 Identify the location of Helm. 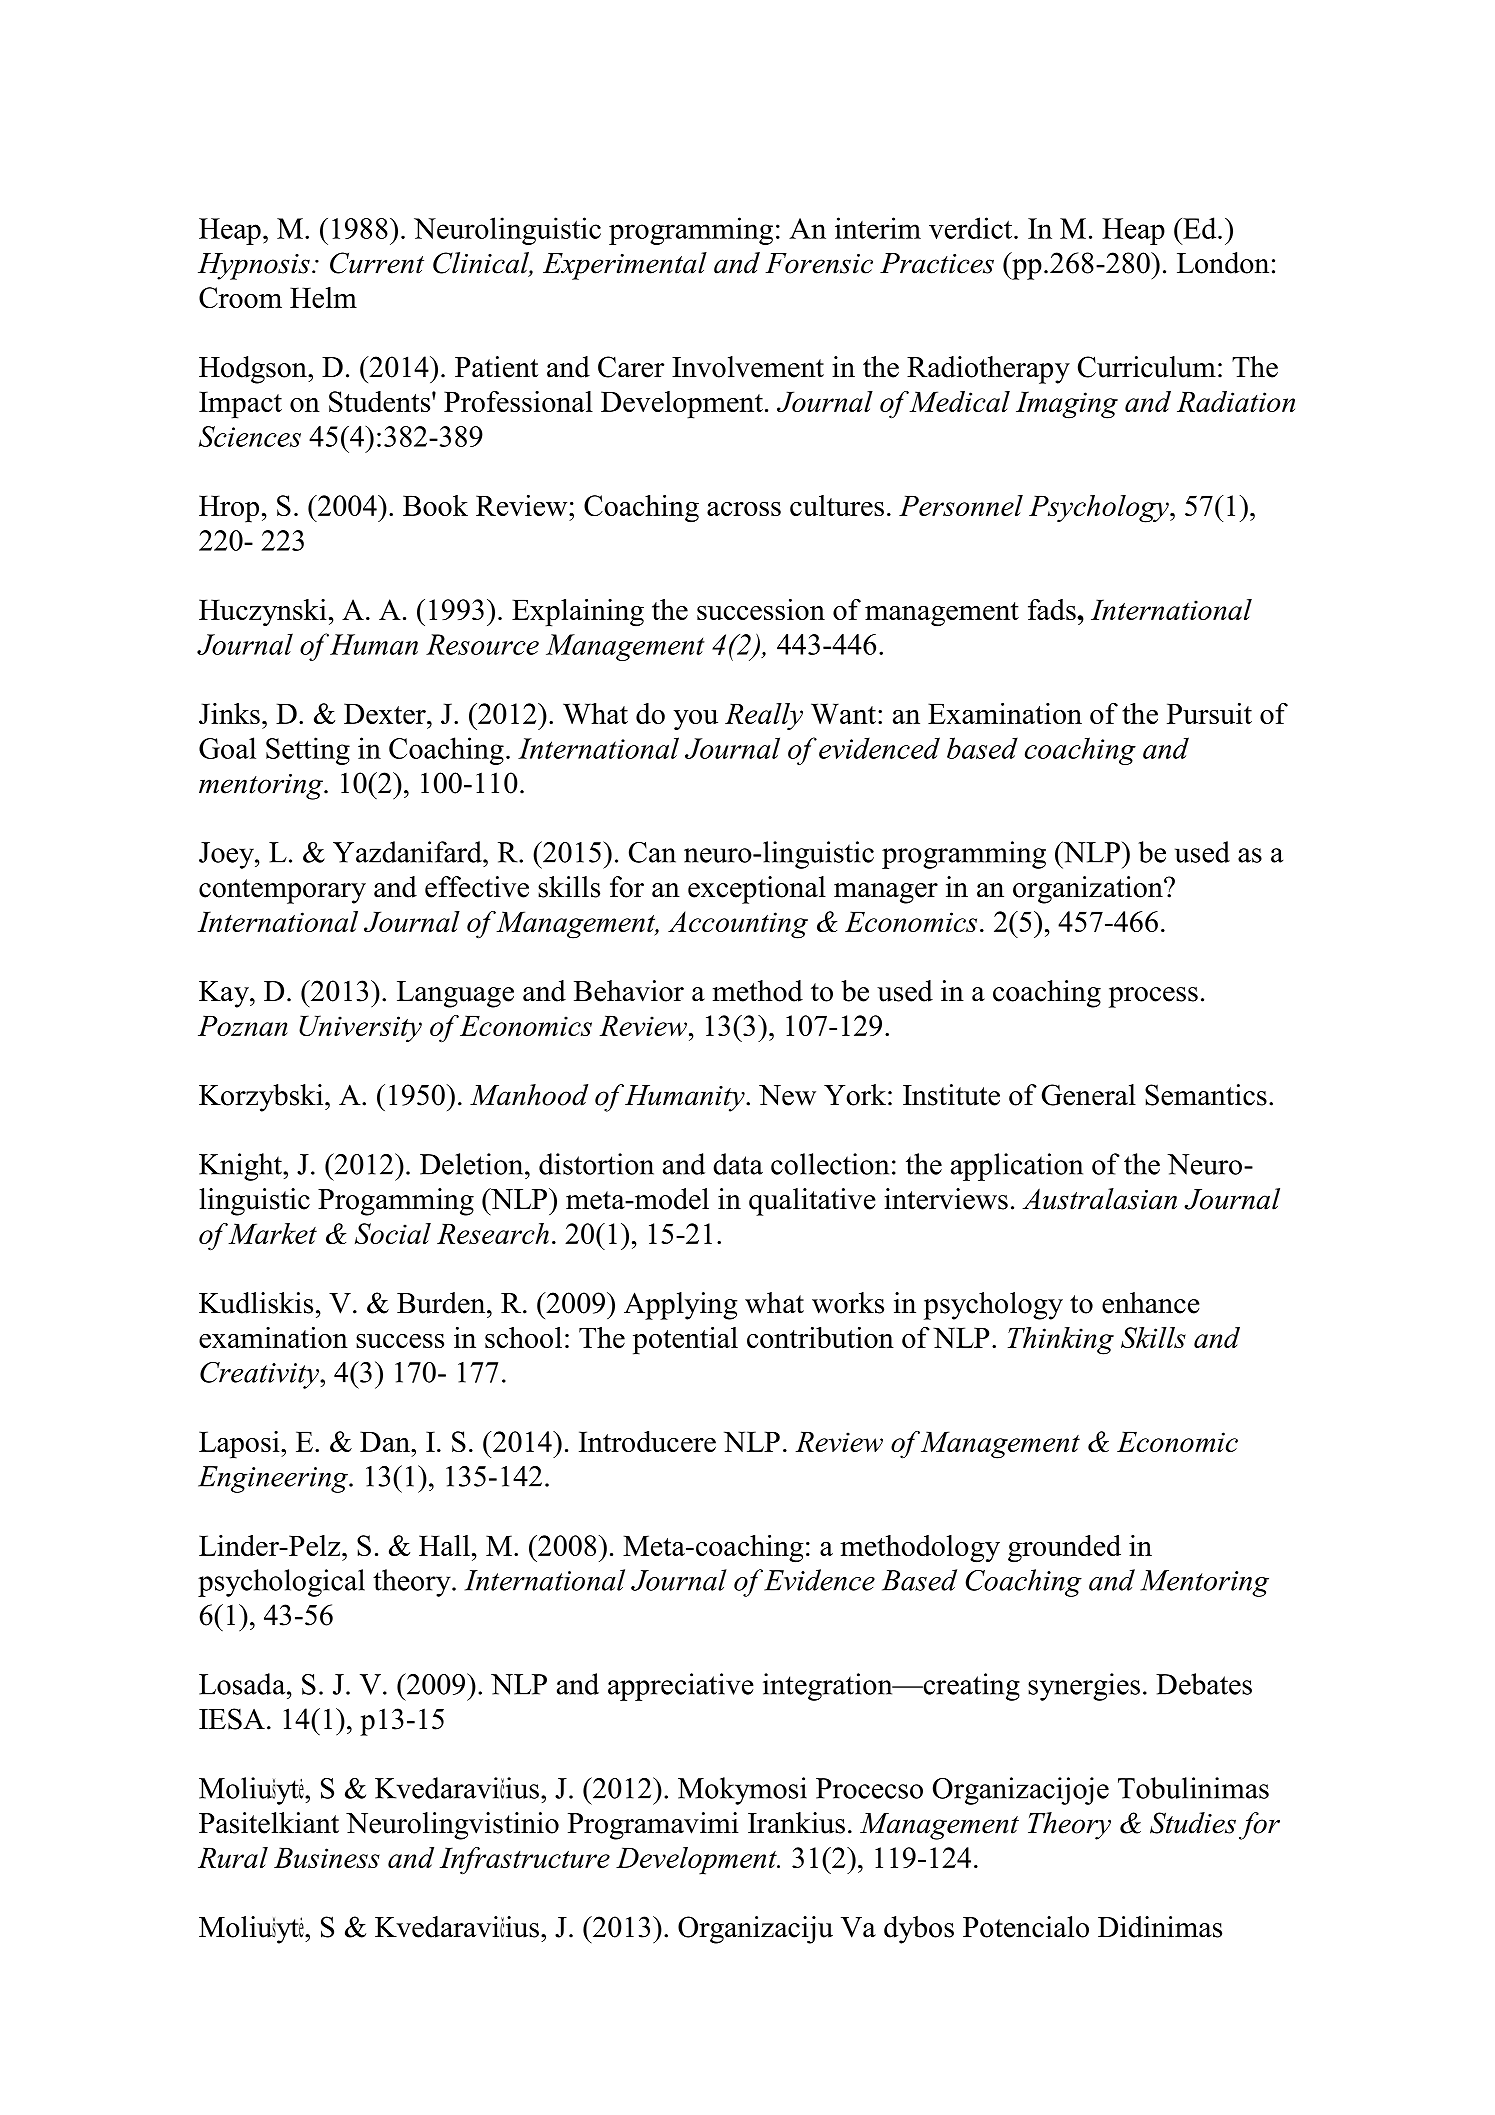
(323, 297).
